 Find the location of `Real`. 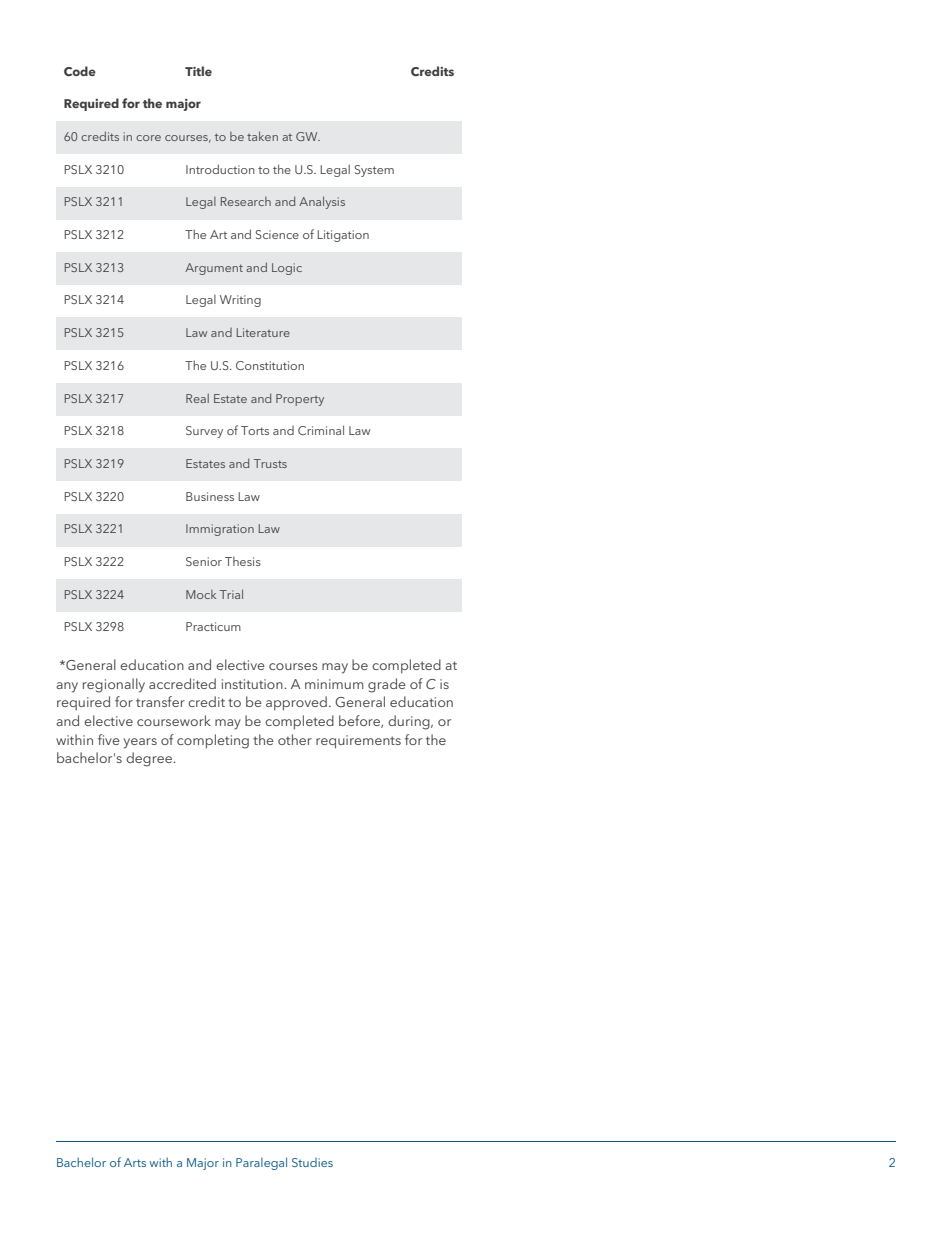

Real is located at coordinates (197, 398).
